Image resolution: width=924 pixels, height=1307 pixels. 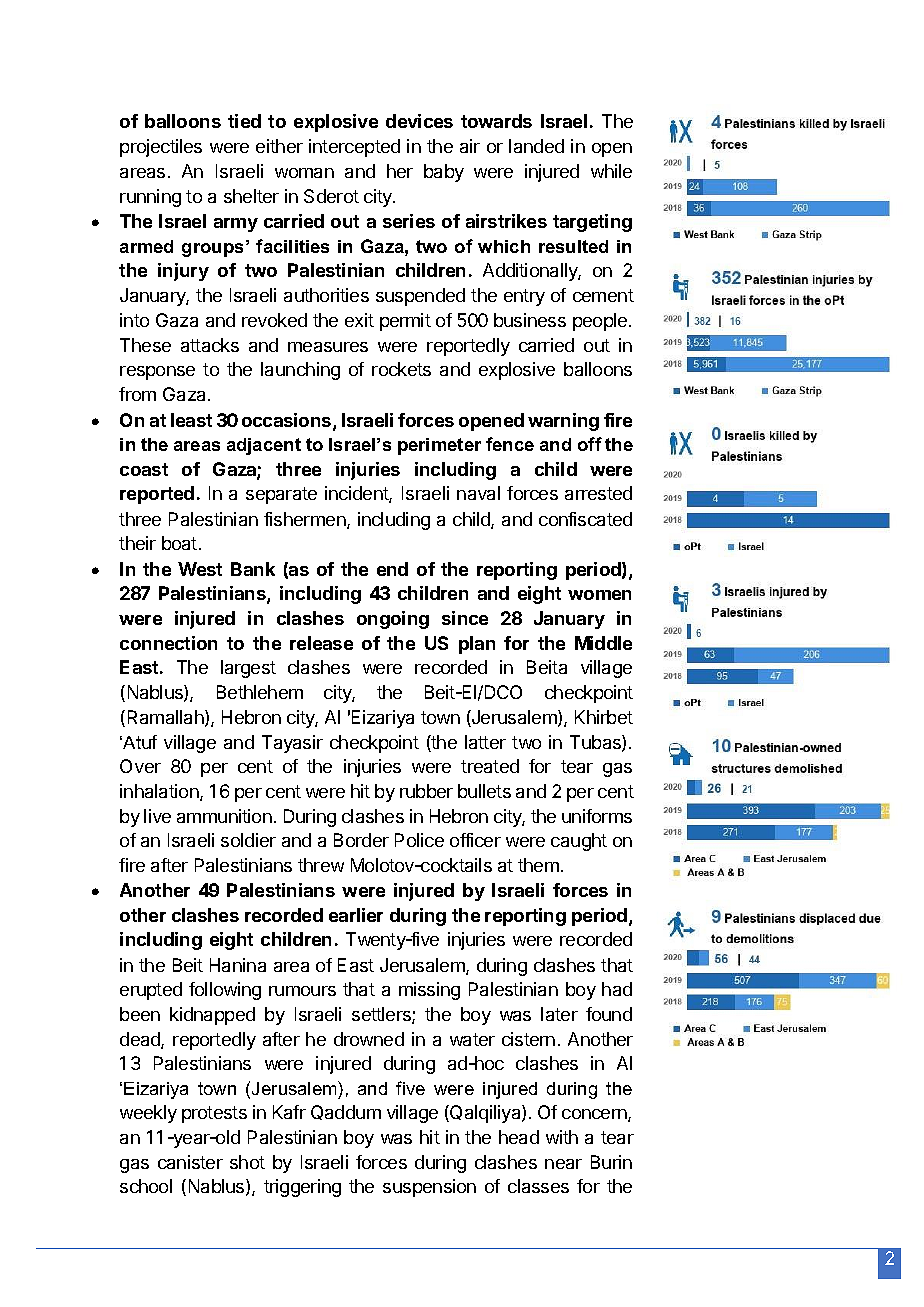 What do you see at coordinates (168, 643) in the screenshot?
I see `connection` at bounding box center [168, 643].
